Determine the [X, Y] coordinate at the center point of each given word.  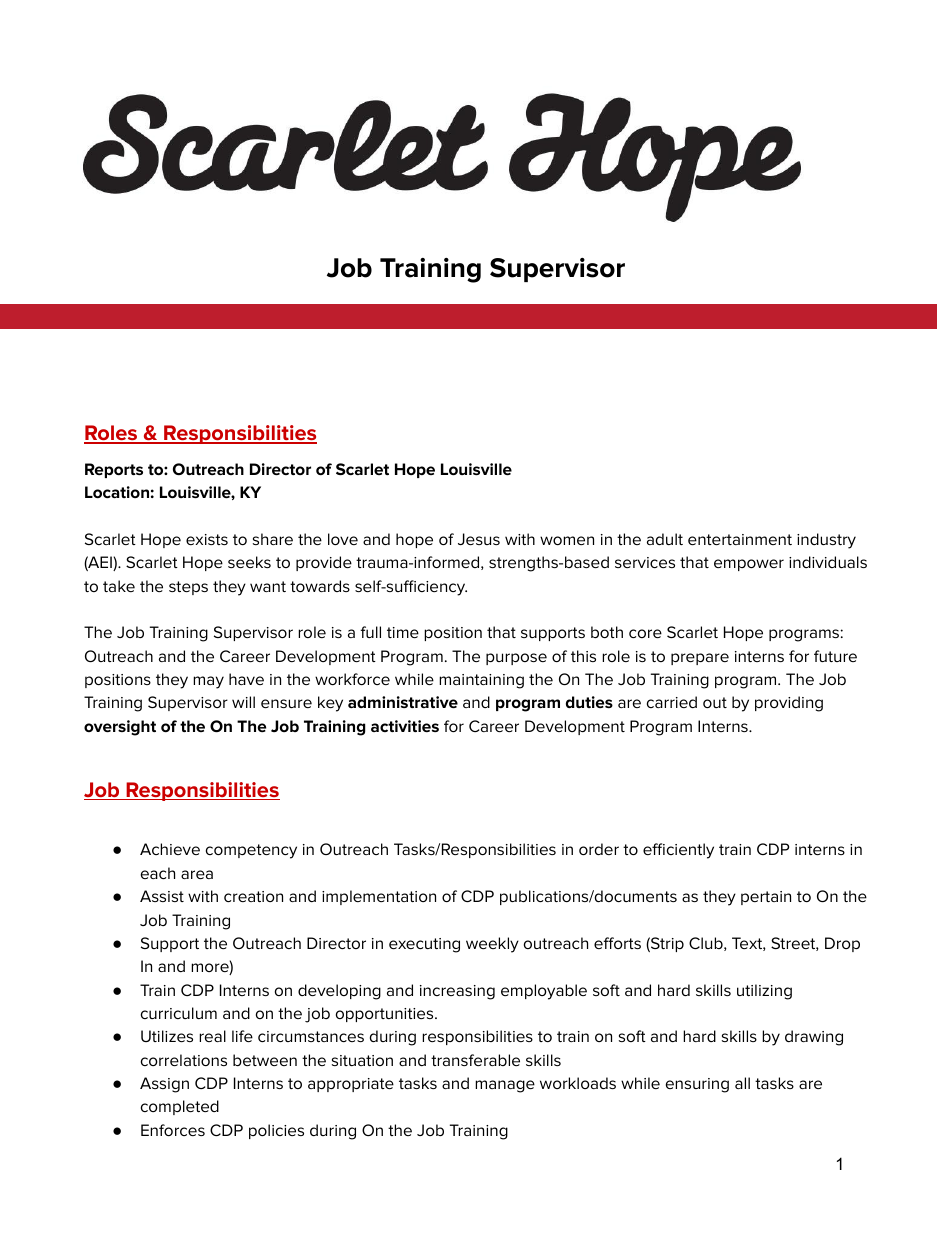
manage [505, 1086]
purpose [516, 659]
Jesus [479, 539]
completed [180, 1107]
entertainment [740, 539]
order [599, 849]
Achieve [170, 849]
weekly [492, 945]
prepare [700, 659]
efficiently [678, 851]
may [208, 682]
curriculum [179, 1013]
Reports [114, 470]
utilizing [764, 992]
